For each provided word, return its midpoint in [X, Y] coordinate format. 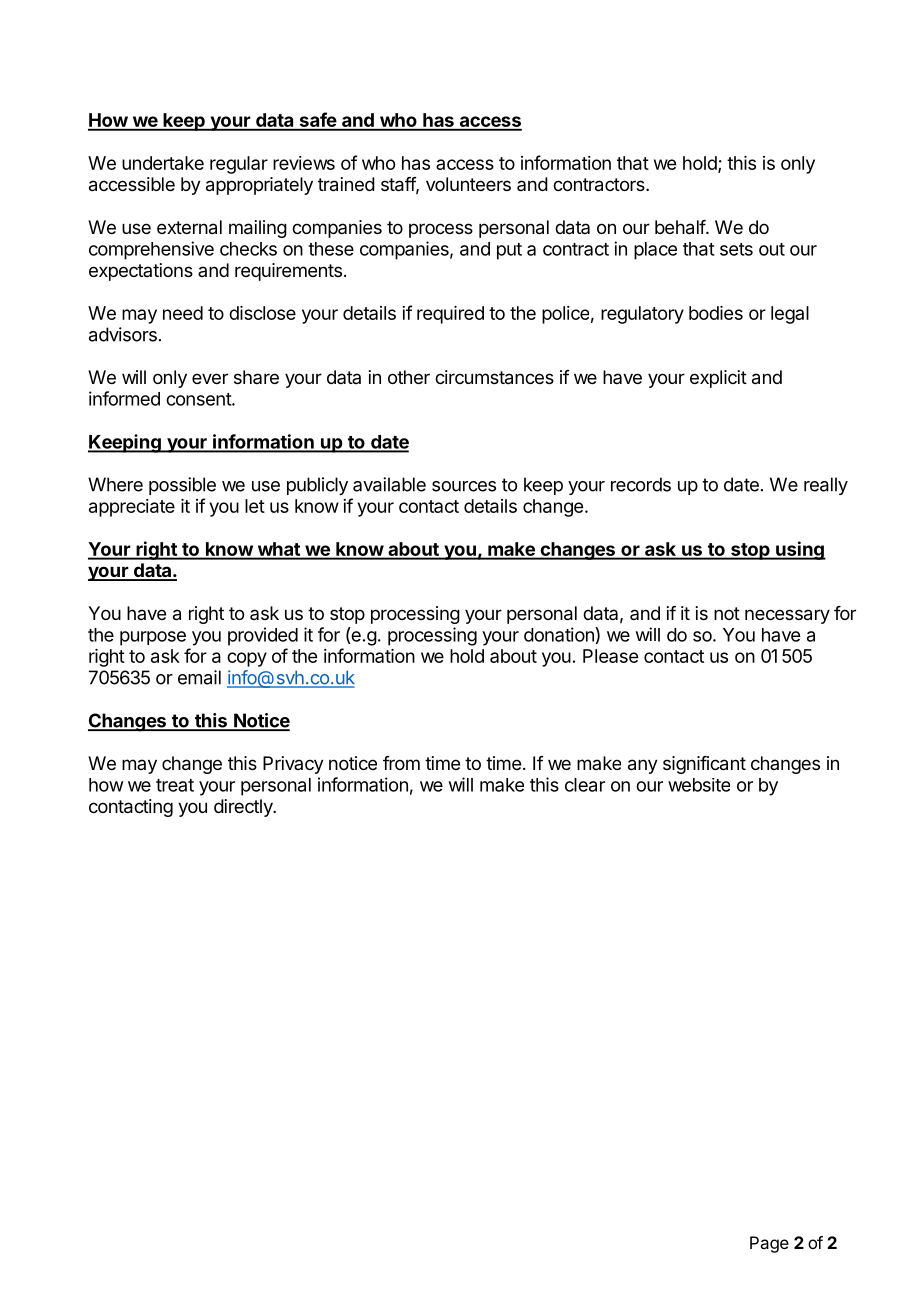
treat [175, 785]
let [255, 506]
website [699, 785]
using [800, 550]
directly [244, 808]
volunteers [468, 184]
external [189, 227]
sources [464, 486]
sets [736, 249]
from [401, 763]
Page [769, 1244]
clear [585, 785]
